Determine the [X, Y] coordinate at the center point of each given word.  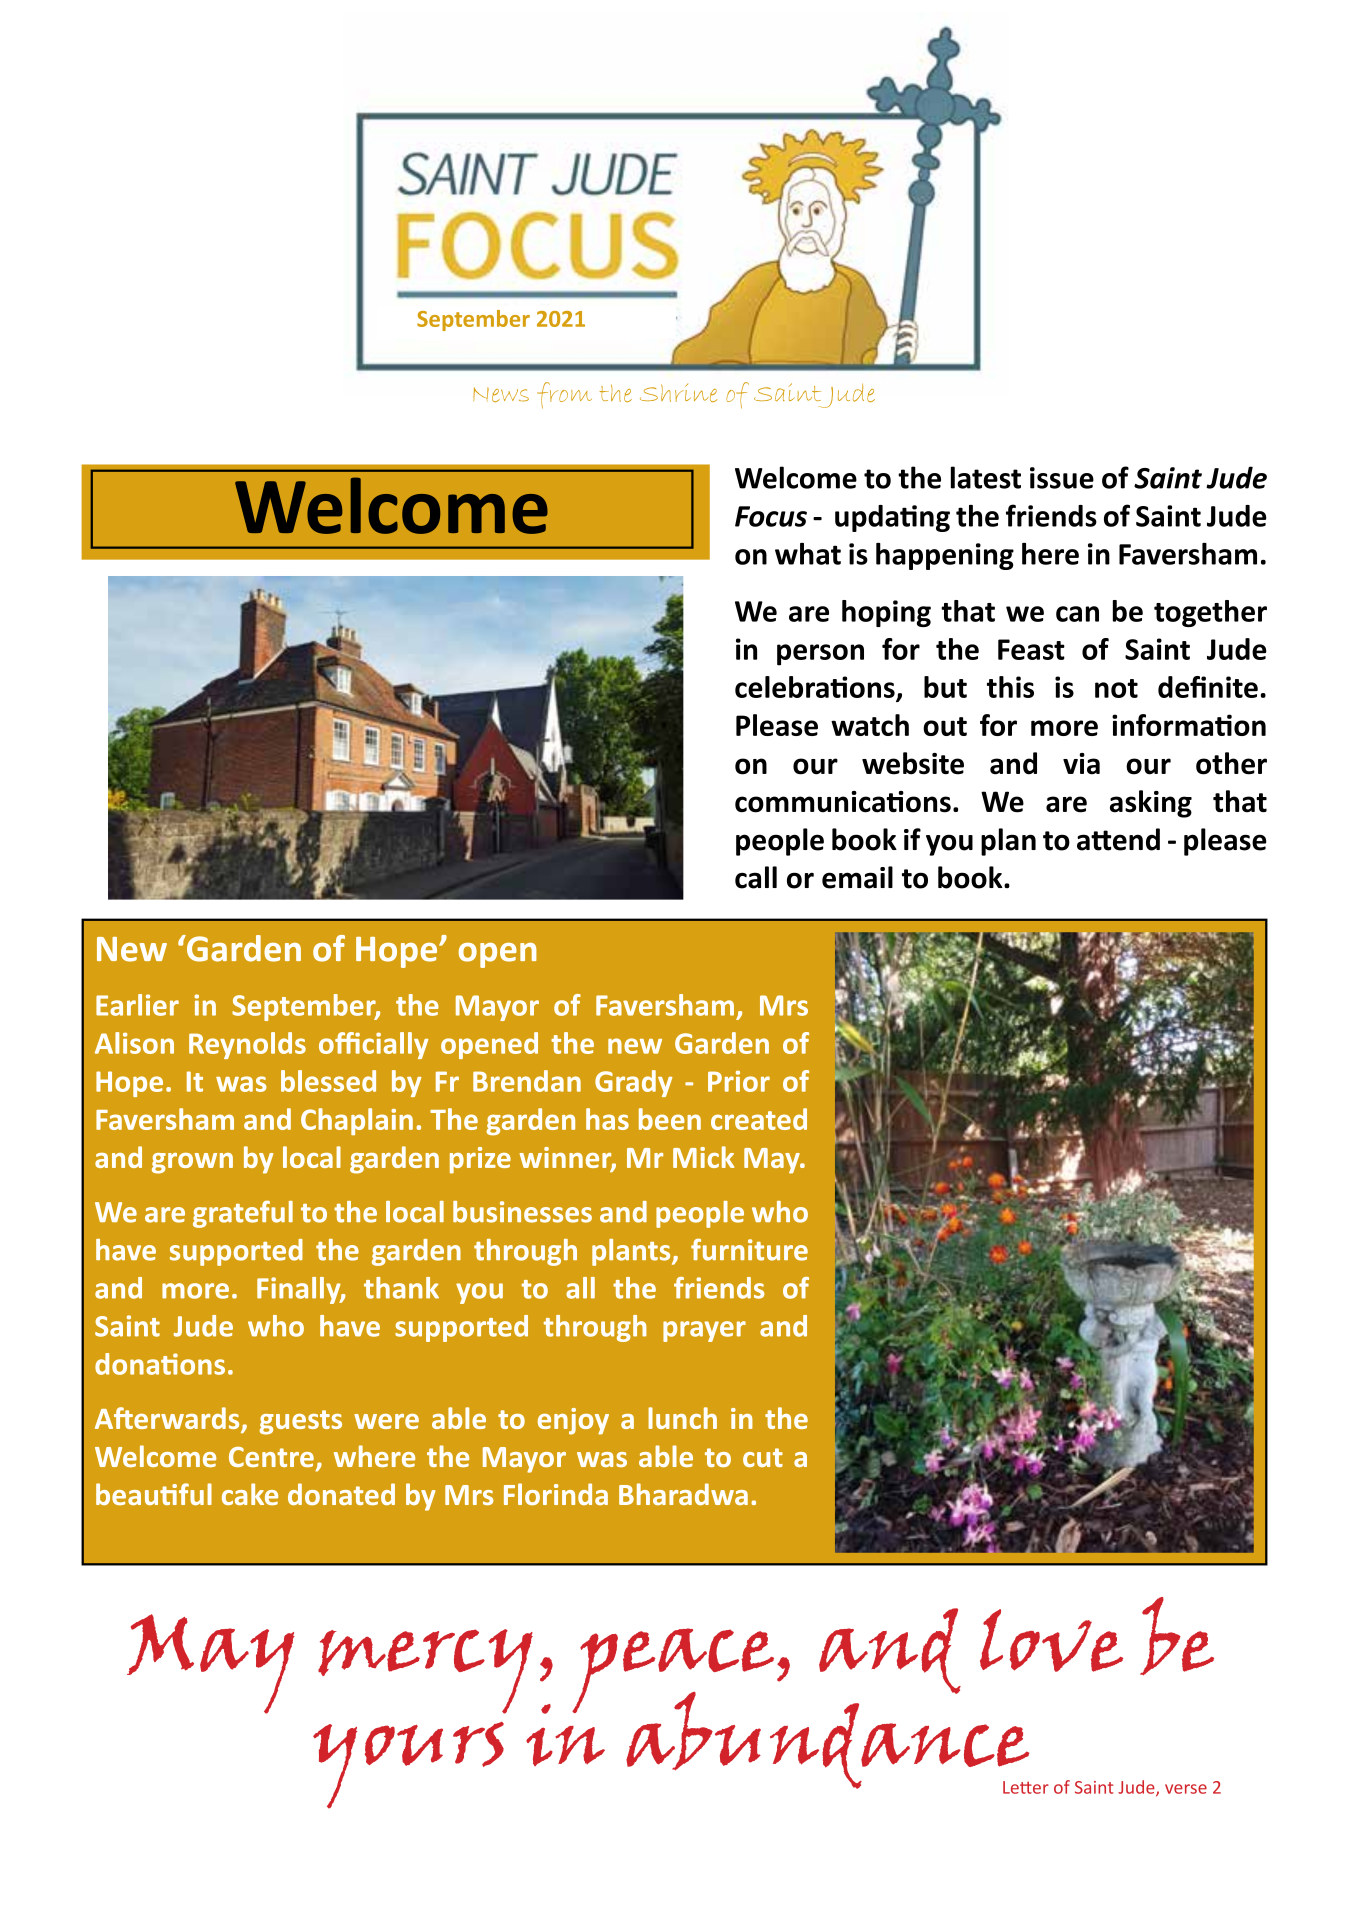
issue [1062, 478]
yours [408, 1765]
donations [160, 1364]
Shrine [678, 393]
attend [1118, 839]
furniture [749, 1249]
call [756, 877]
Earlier [137, 1005]
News [501, 394]
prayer [704, 1331]
